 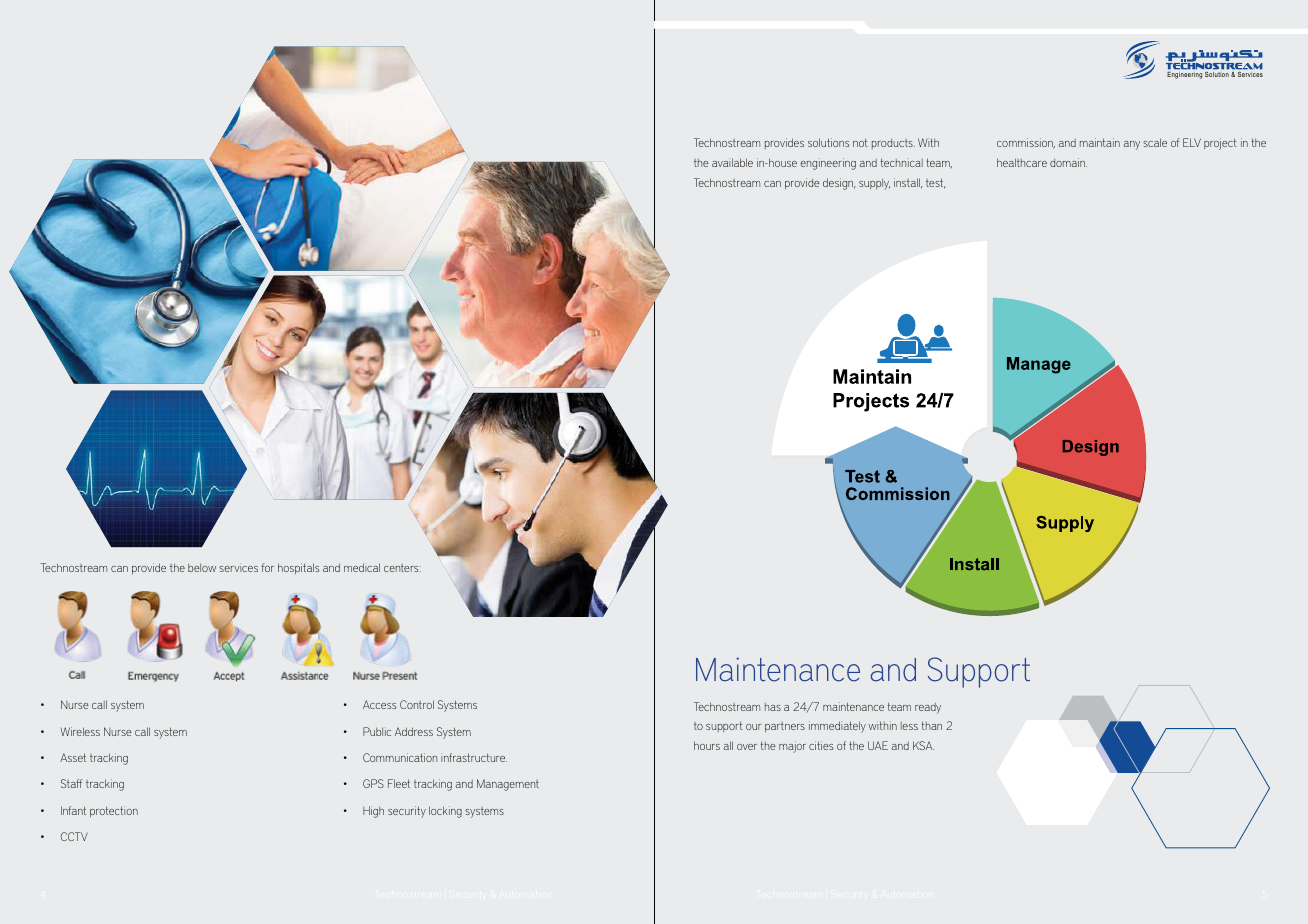 I want to click on protection, so click(x=114, y=812).
